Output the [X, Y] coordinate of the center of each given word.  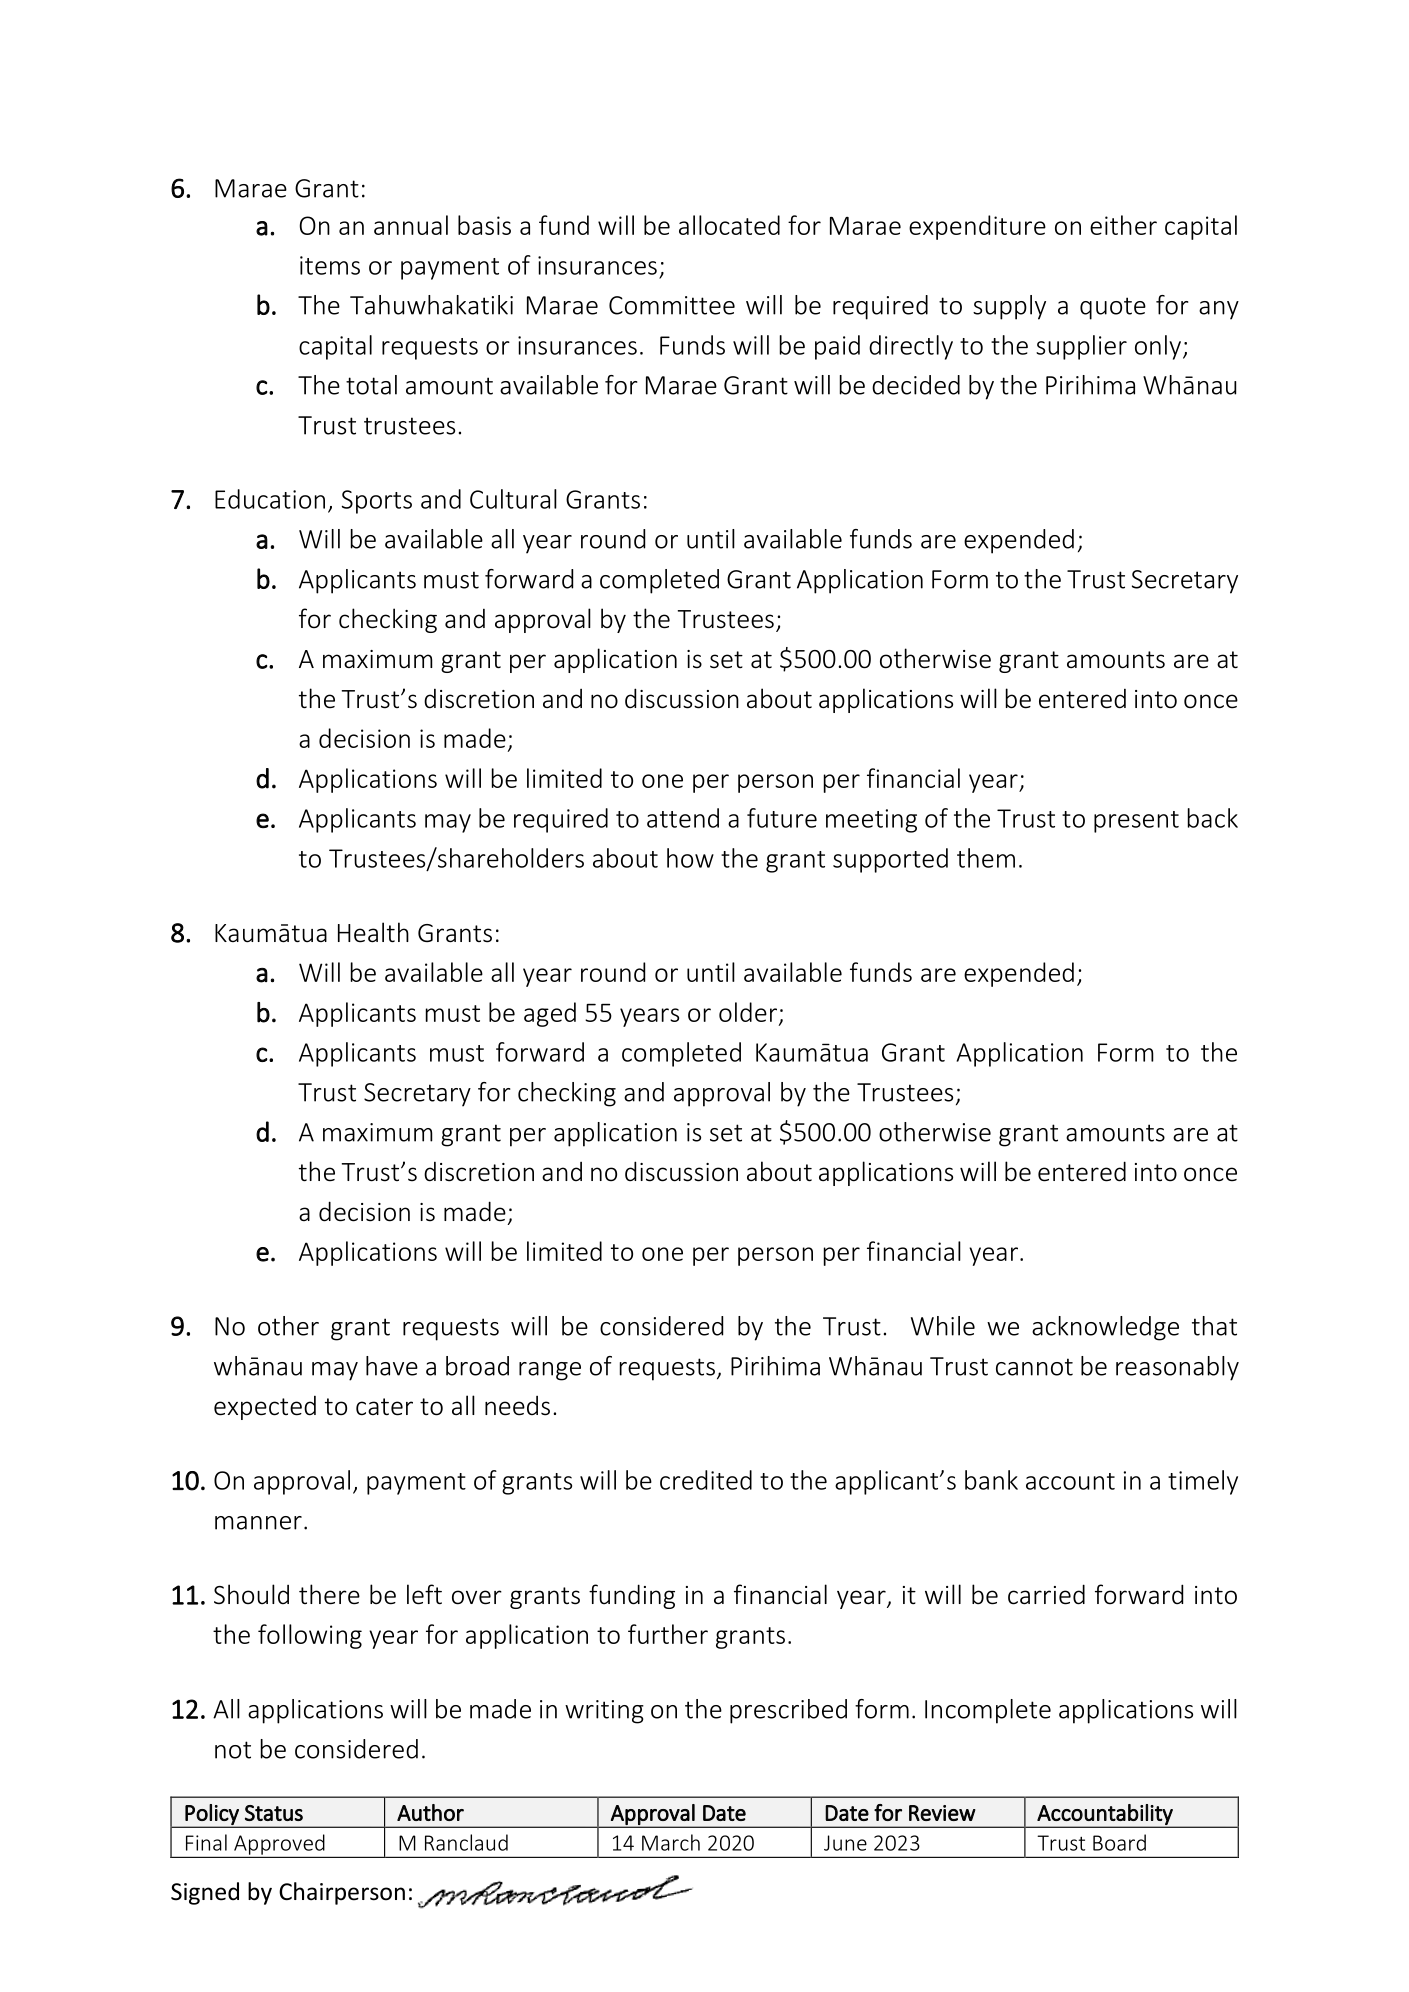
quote [1113, 308]
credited [706, 1480]
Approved [279, 1845]
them [986, 858]
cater [384, 1407]
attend [683, 818]
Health [373, 932]
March [671, 1842]
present [1136, 822]
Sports [377, 502]
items [330, 265]
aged [550, 1014]
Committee [672, 305]
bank [991, 1480]
